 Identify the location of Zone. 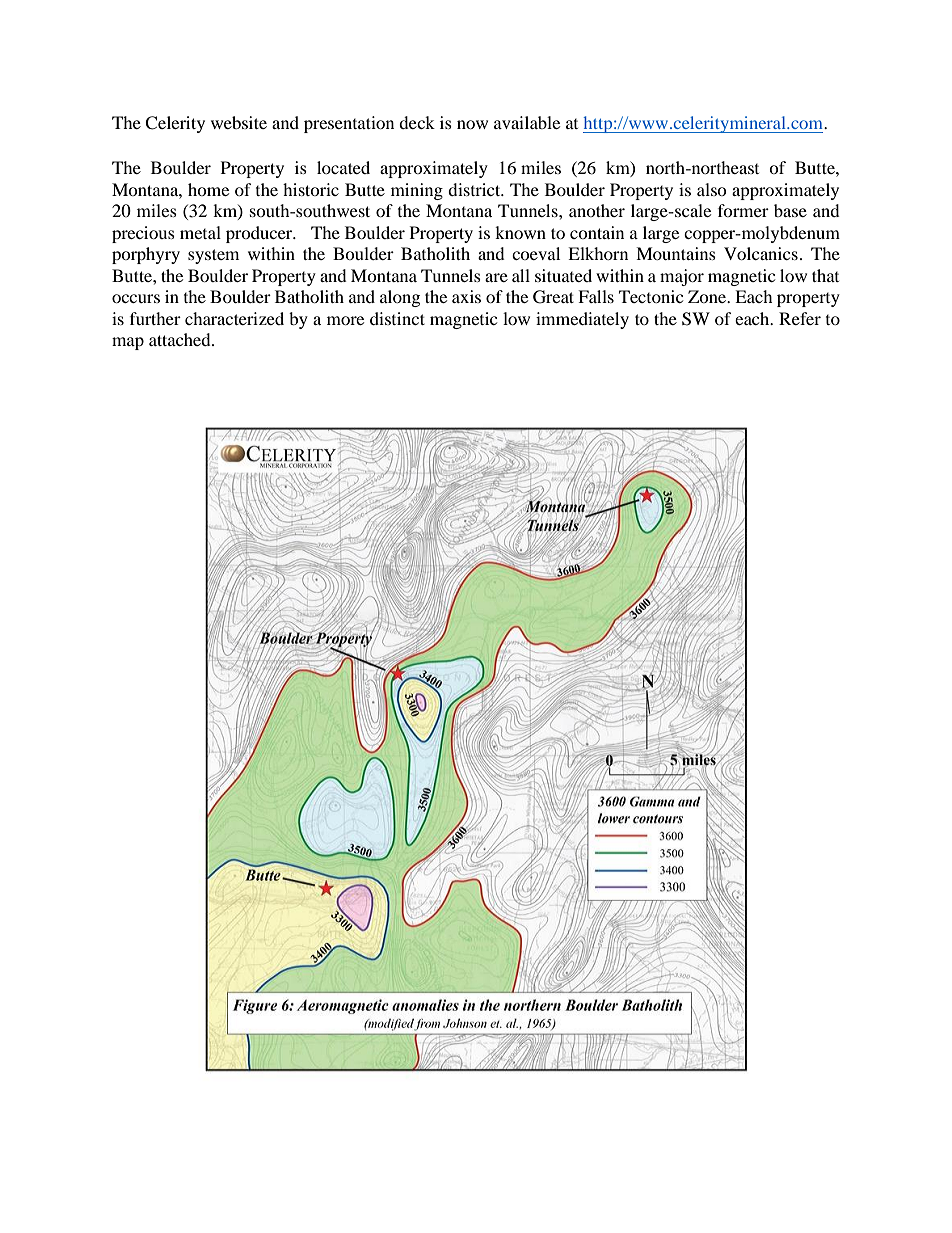
(708, 296).
